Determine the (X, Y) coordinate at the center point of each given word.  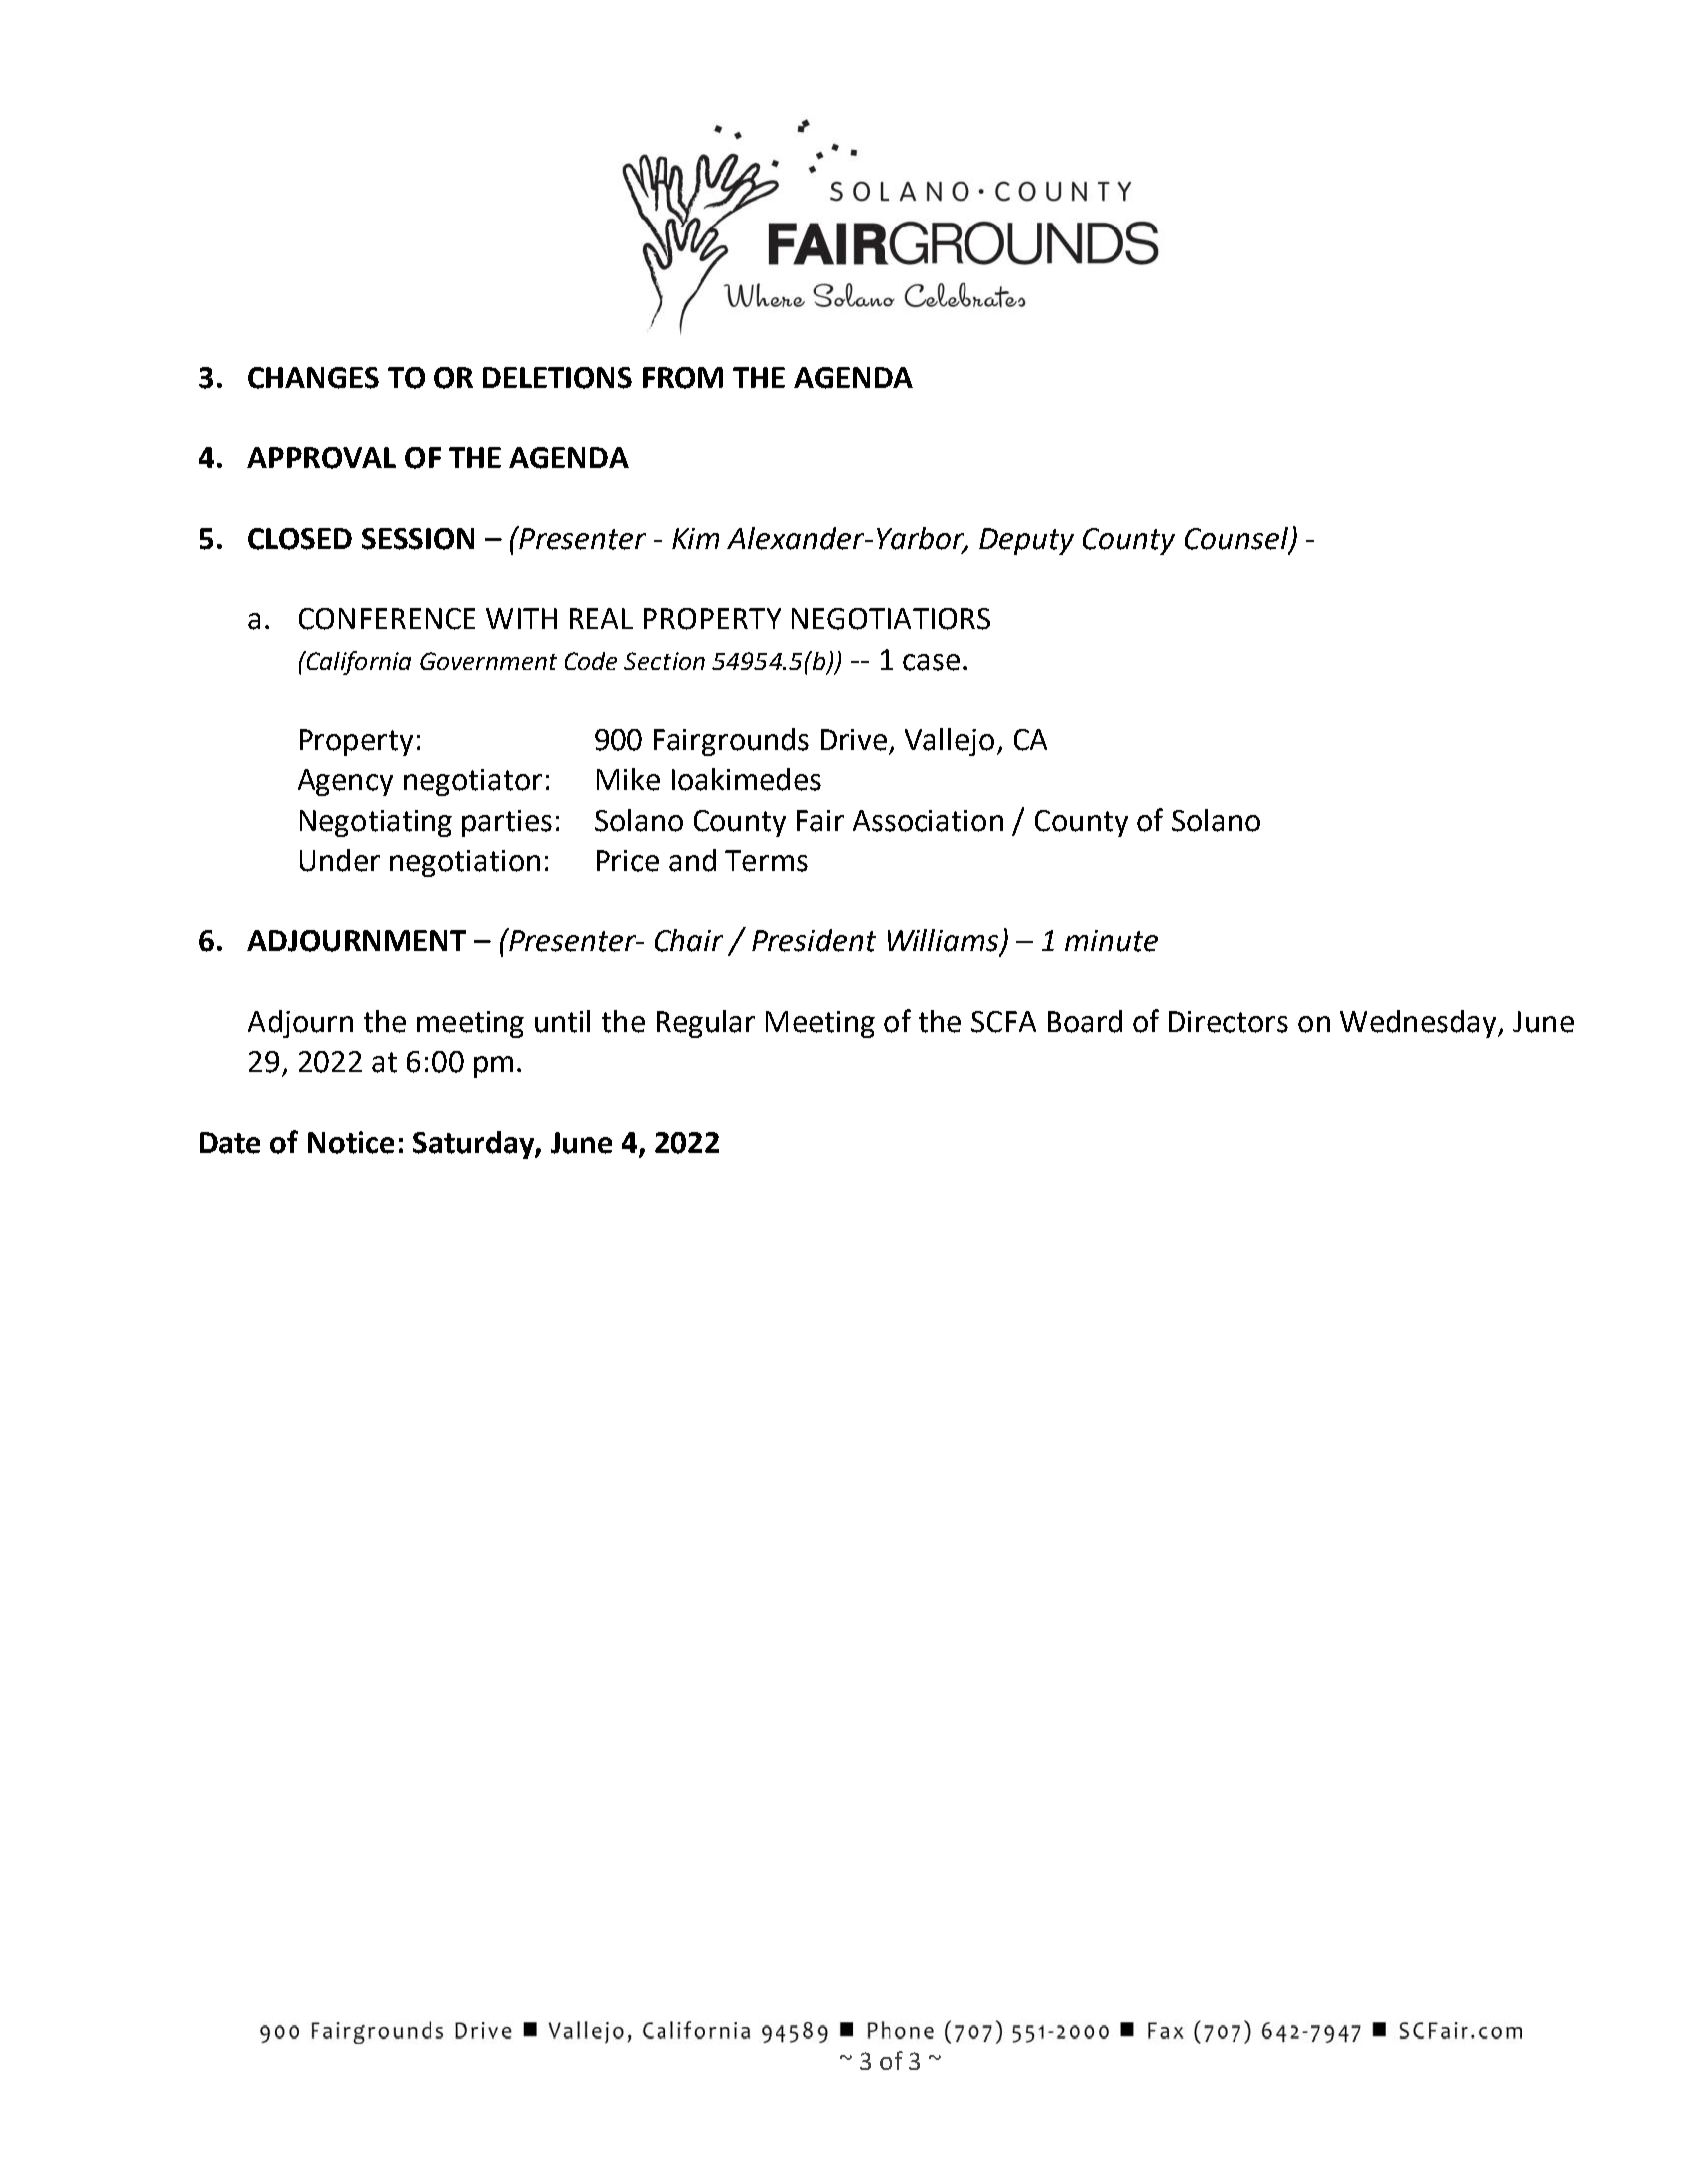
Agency (345, 782)
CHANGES (313, 378)
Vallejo (949, 742)
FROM (683, 378)
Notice (351, 1142)
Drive (854, 740)
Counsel (1237, 539)
